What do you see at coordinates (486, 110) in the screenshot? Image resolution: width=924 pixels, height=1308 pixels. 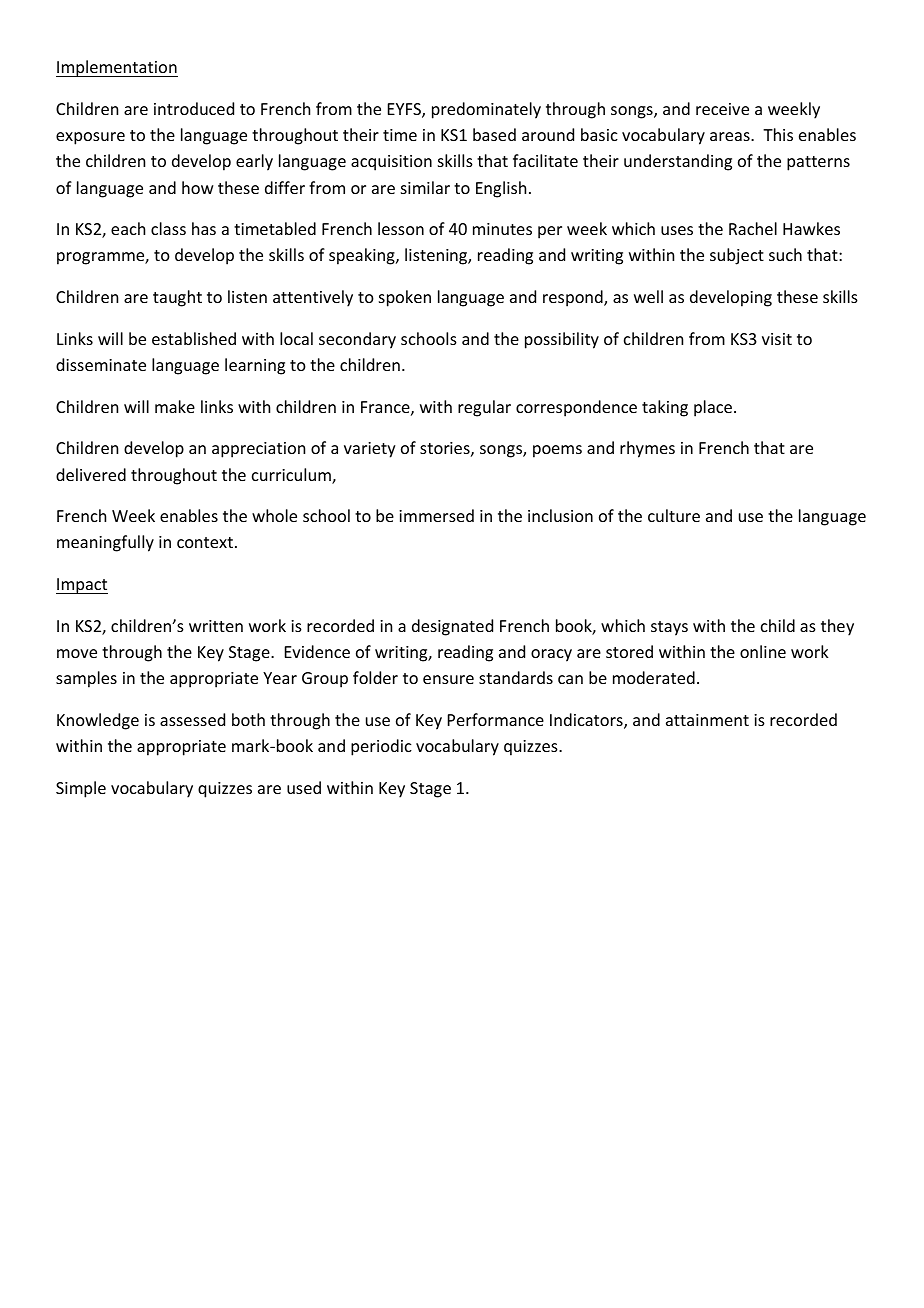 I see `predominately` at bounding box center [486, 110].
